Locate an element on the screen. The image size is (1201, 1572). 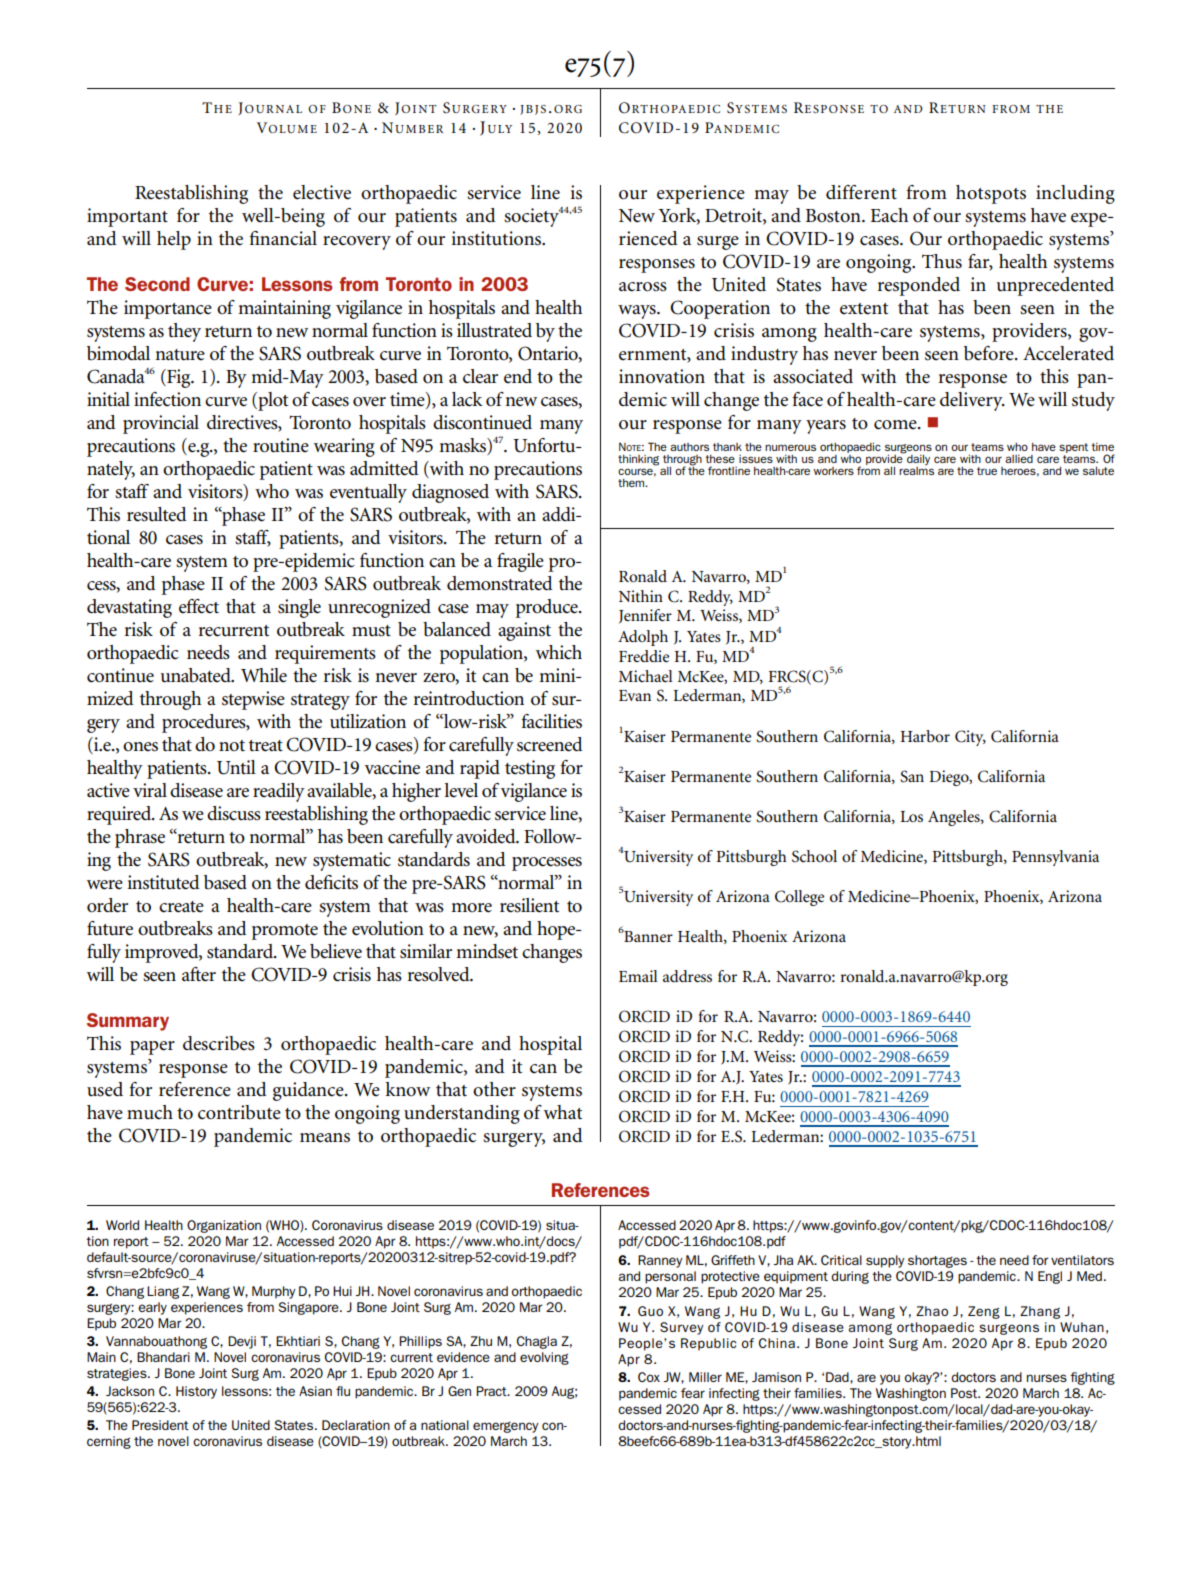
Bhandari is located at coordinates (163, 1357).
